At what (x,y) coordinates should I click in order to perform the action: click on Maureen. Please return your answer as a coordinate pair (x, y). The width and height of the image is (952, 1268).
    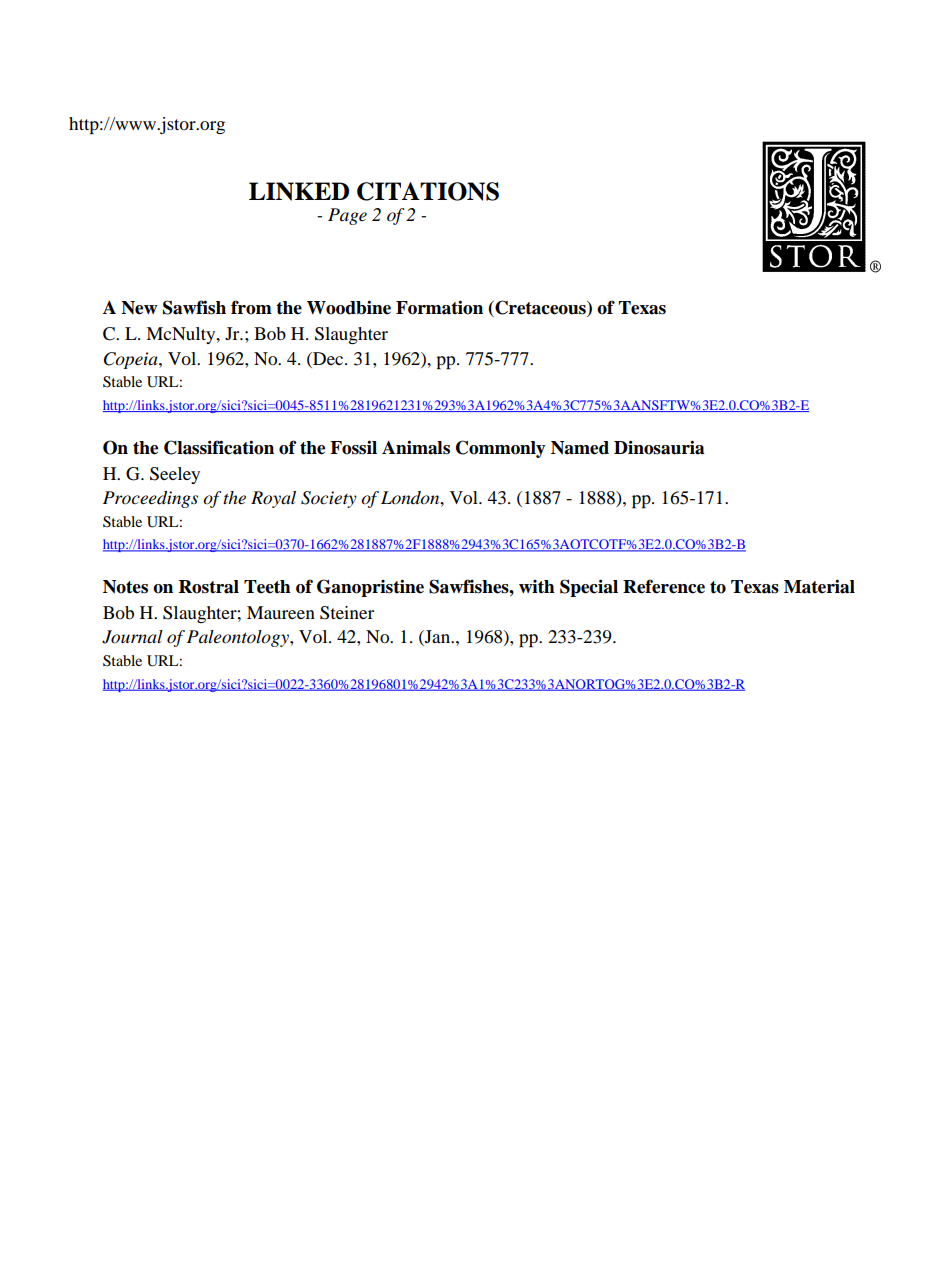
    Looking at the image, I should click on (281, 612).
